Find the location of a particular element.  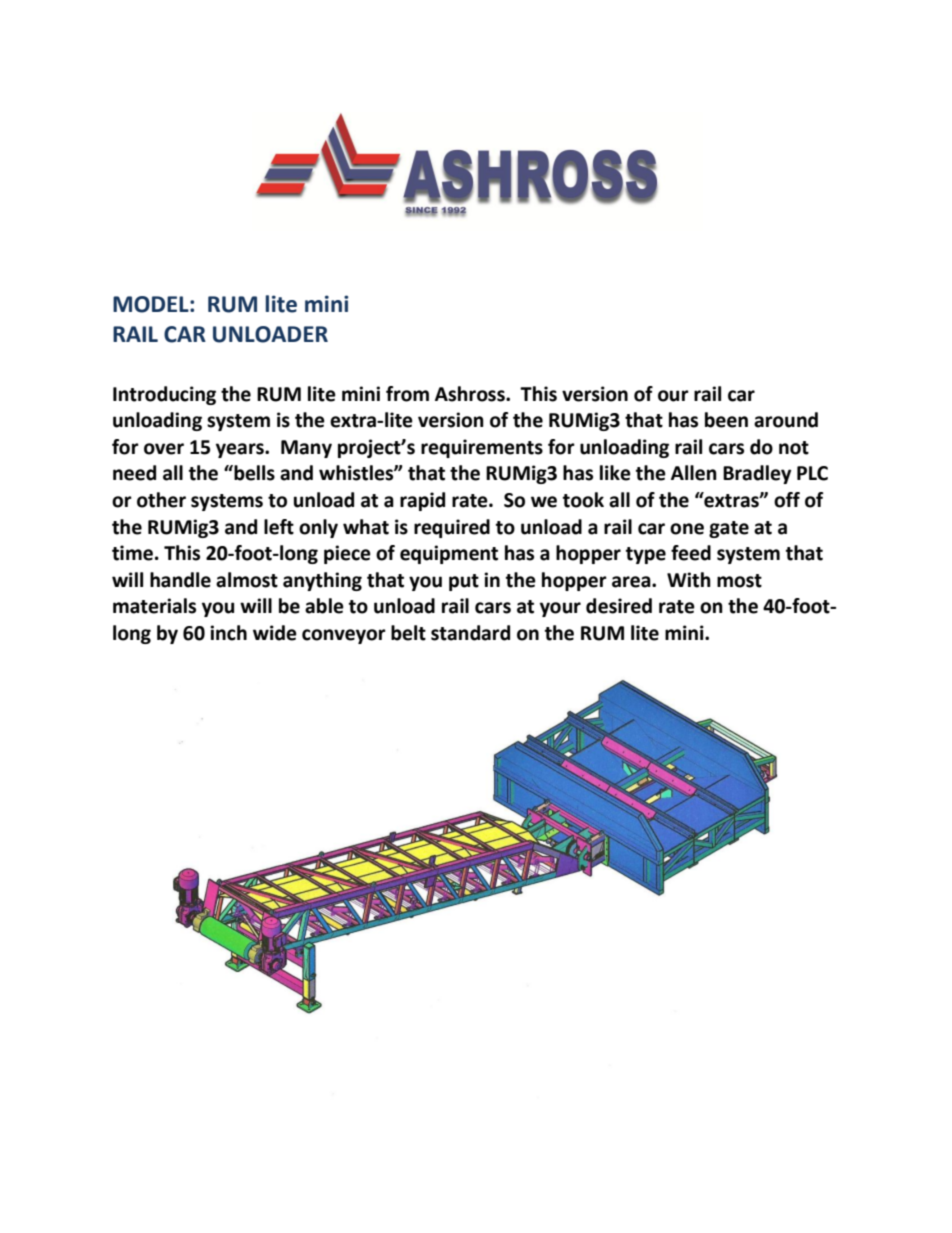

standard is located at coordinates (470, 633).
